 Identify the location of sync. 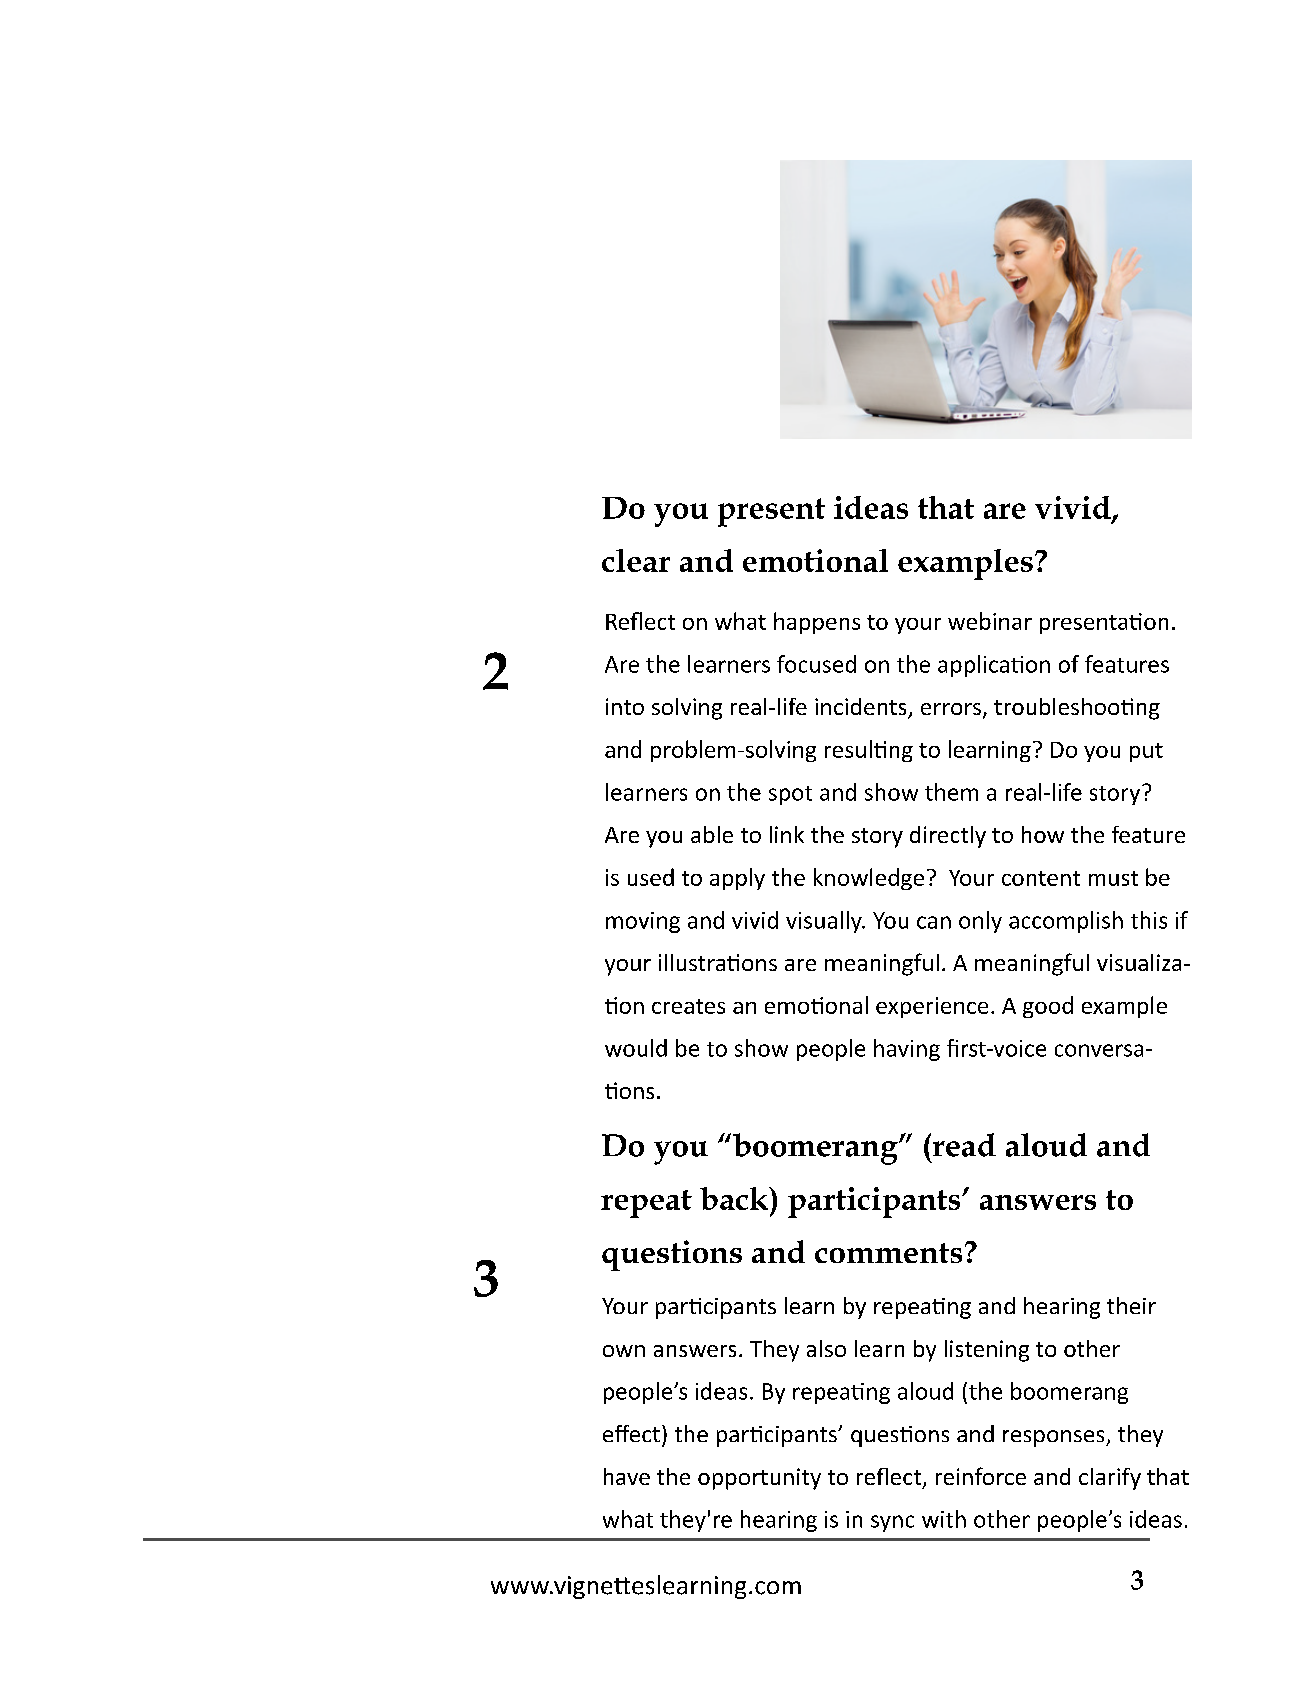
(892, 1523).
